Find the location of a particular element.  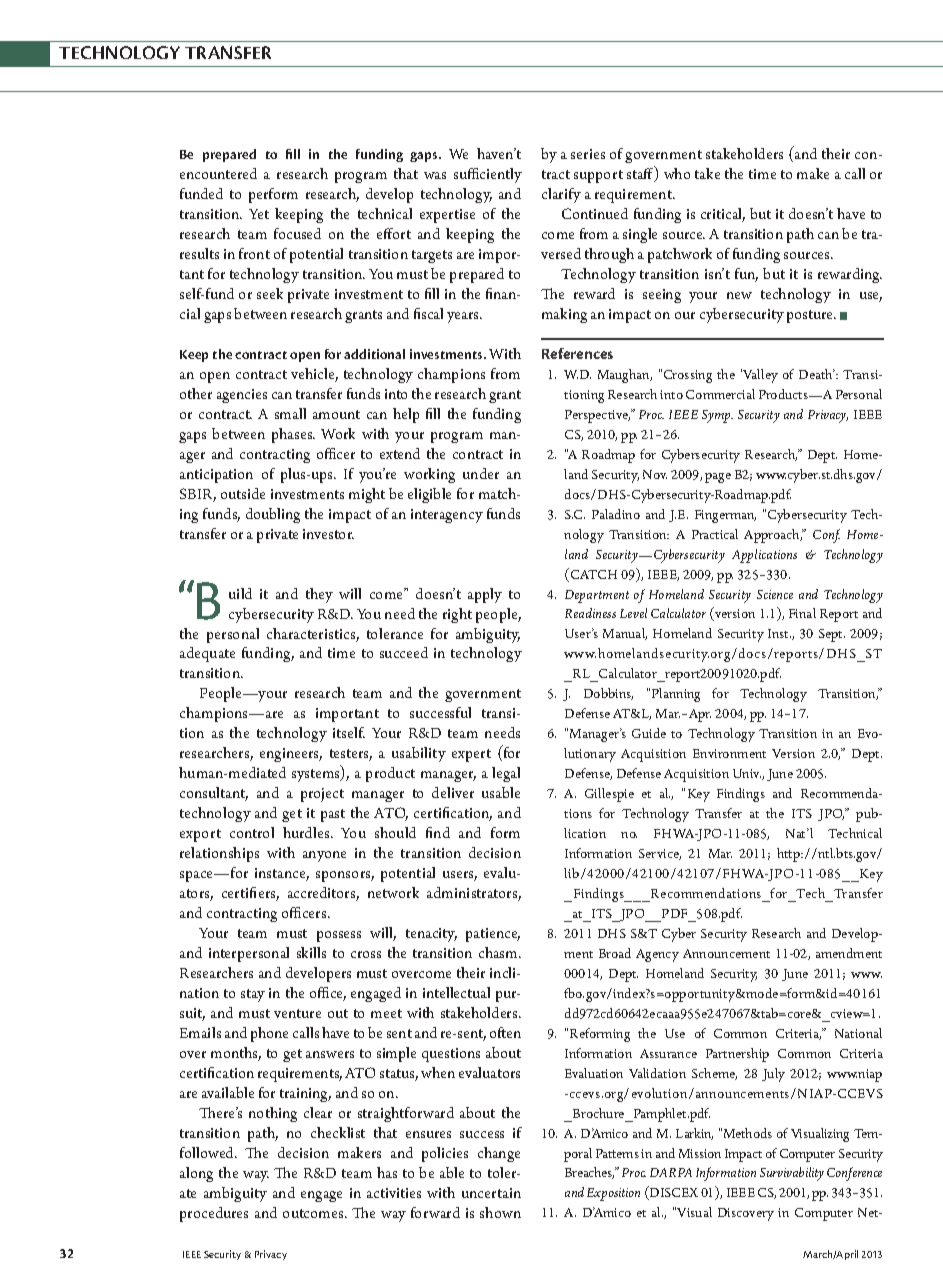

Dobbins is located at coordinates (608, 694).
